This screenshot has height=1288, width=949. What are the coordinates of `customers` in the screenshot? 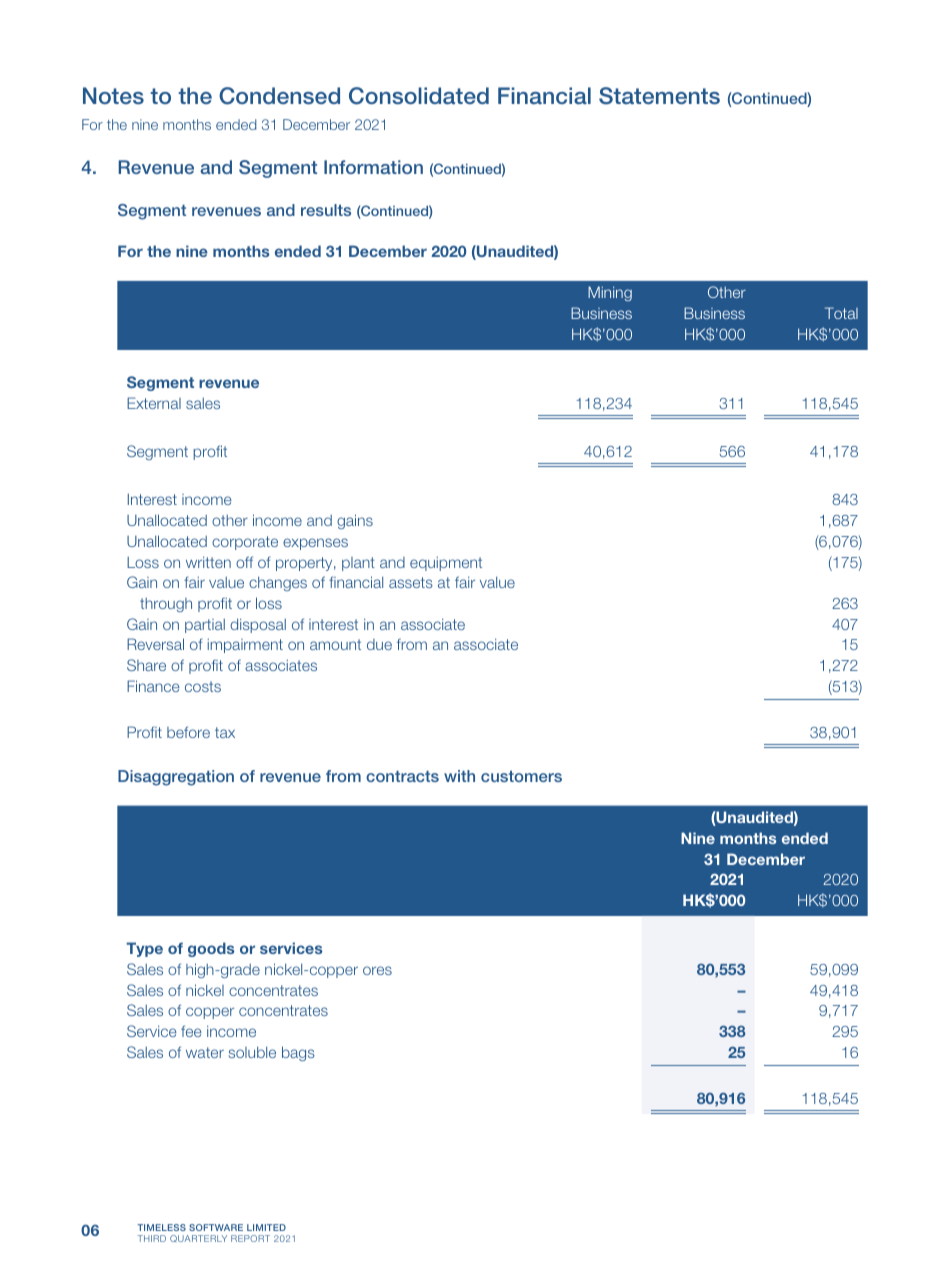 It's located at (521, 776).
